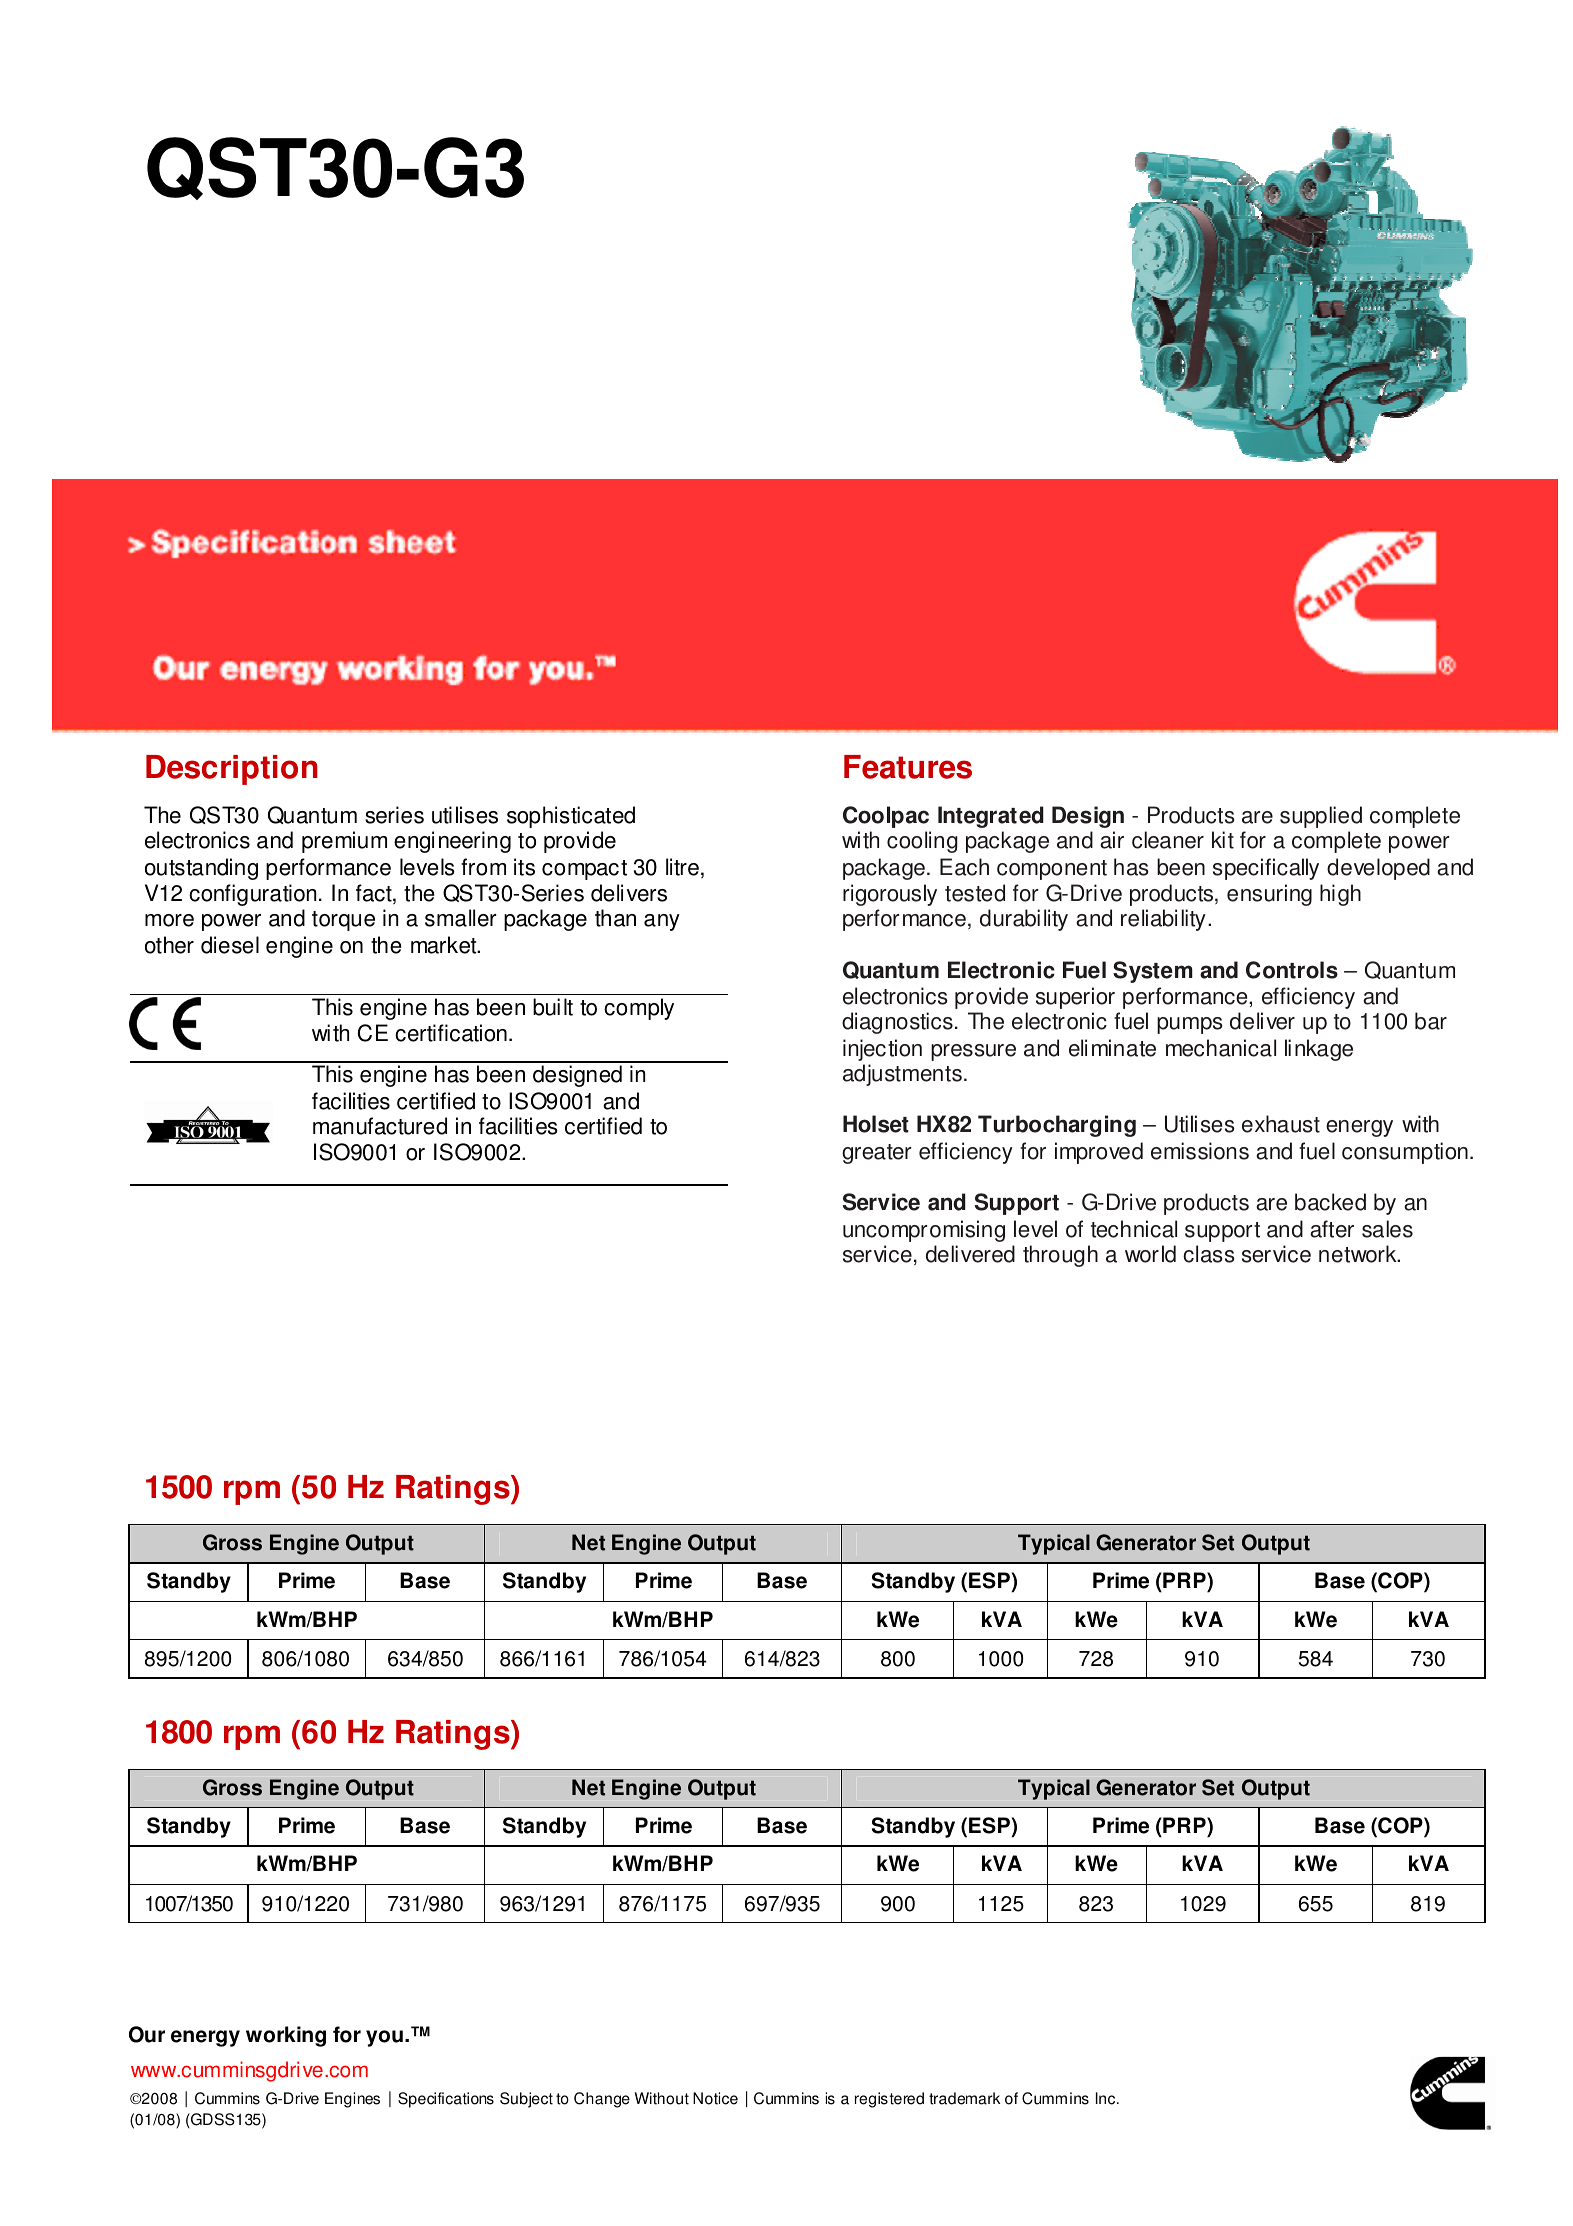  I want to click on registered, so click(889, 2100).
